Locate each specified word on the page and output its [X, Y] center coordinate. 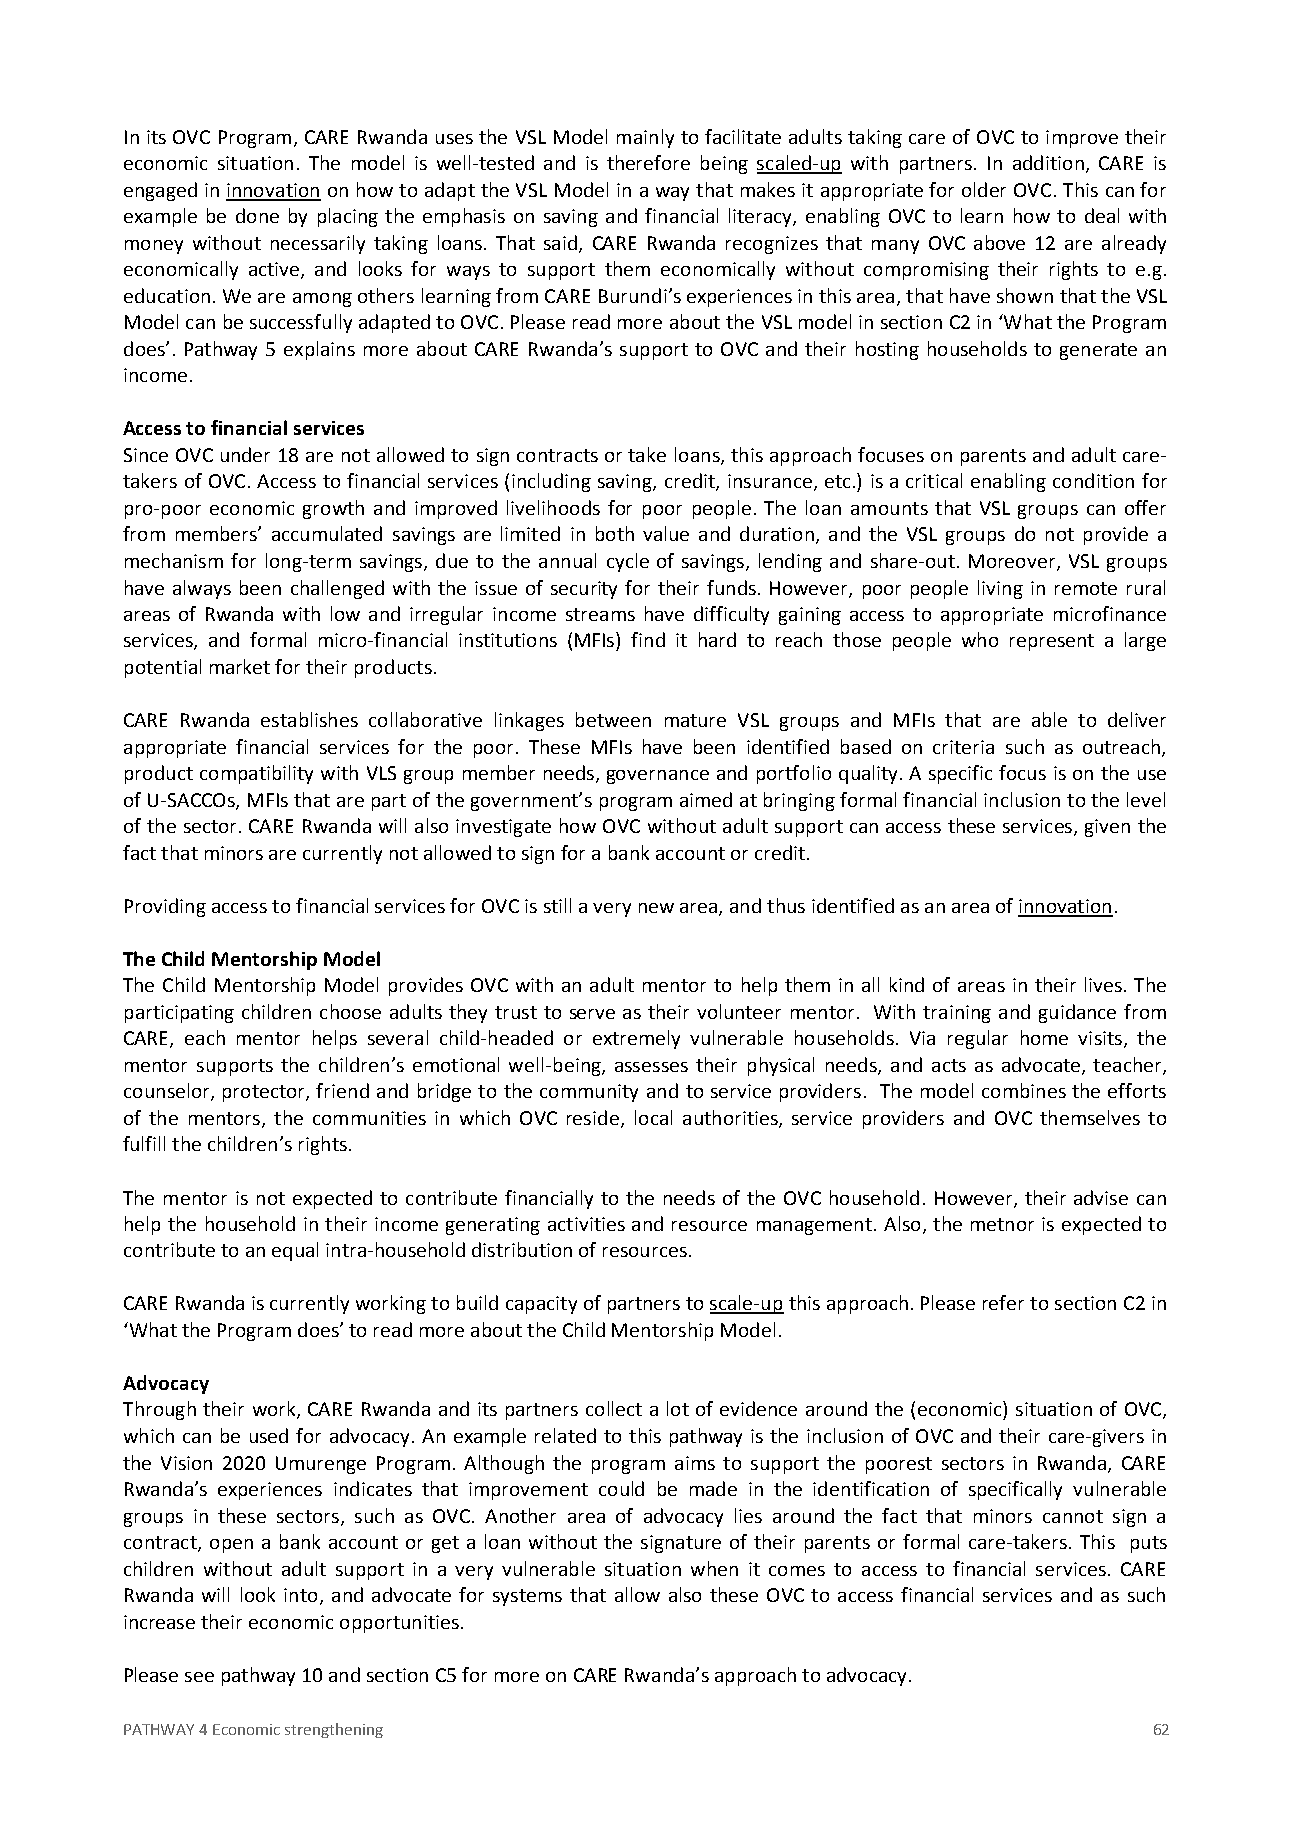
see [199, 1677]
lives [1103, 984]
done [257, 215]
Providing [165, 907]
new [656, 908]
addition [1048, 162]
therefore [648, 162]
